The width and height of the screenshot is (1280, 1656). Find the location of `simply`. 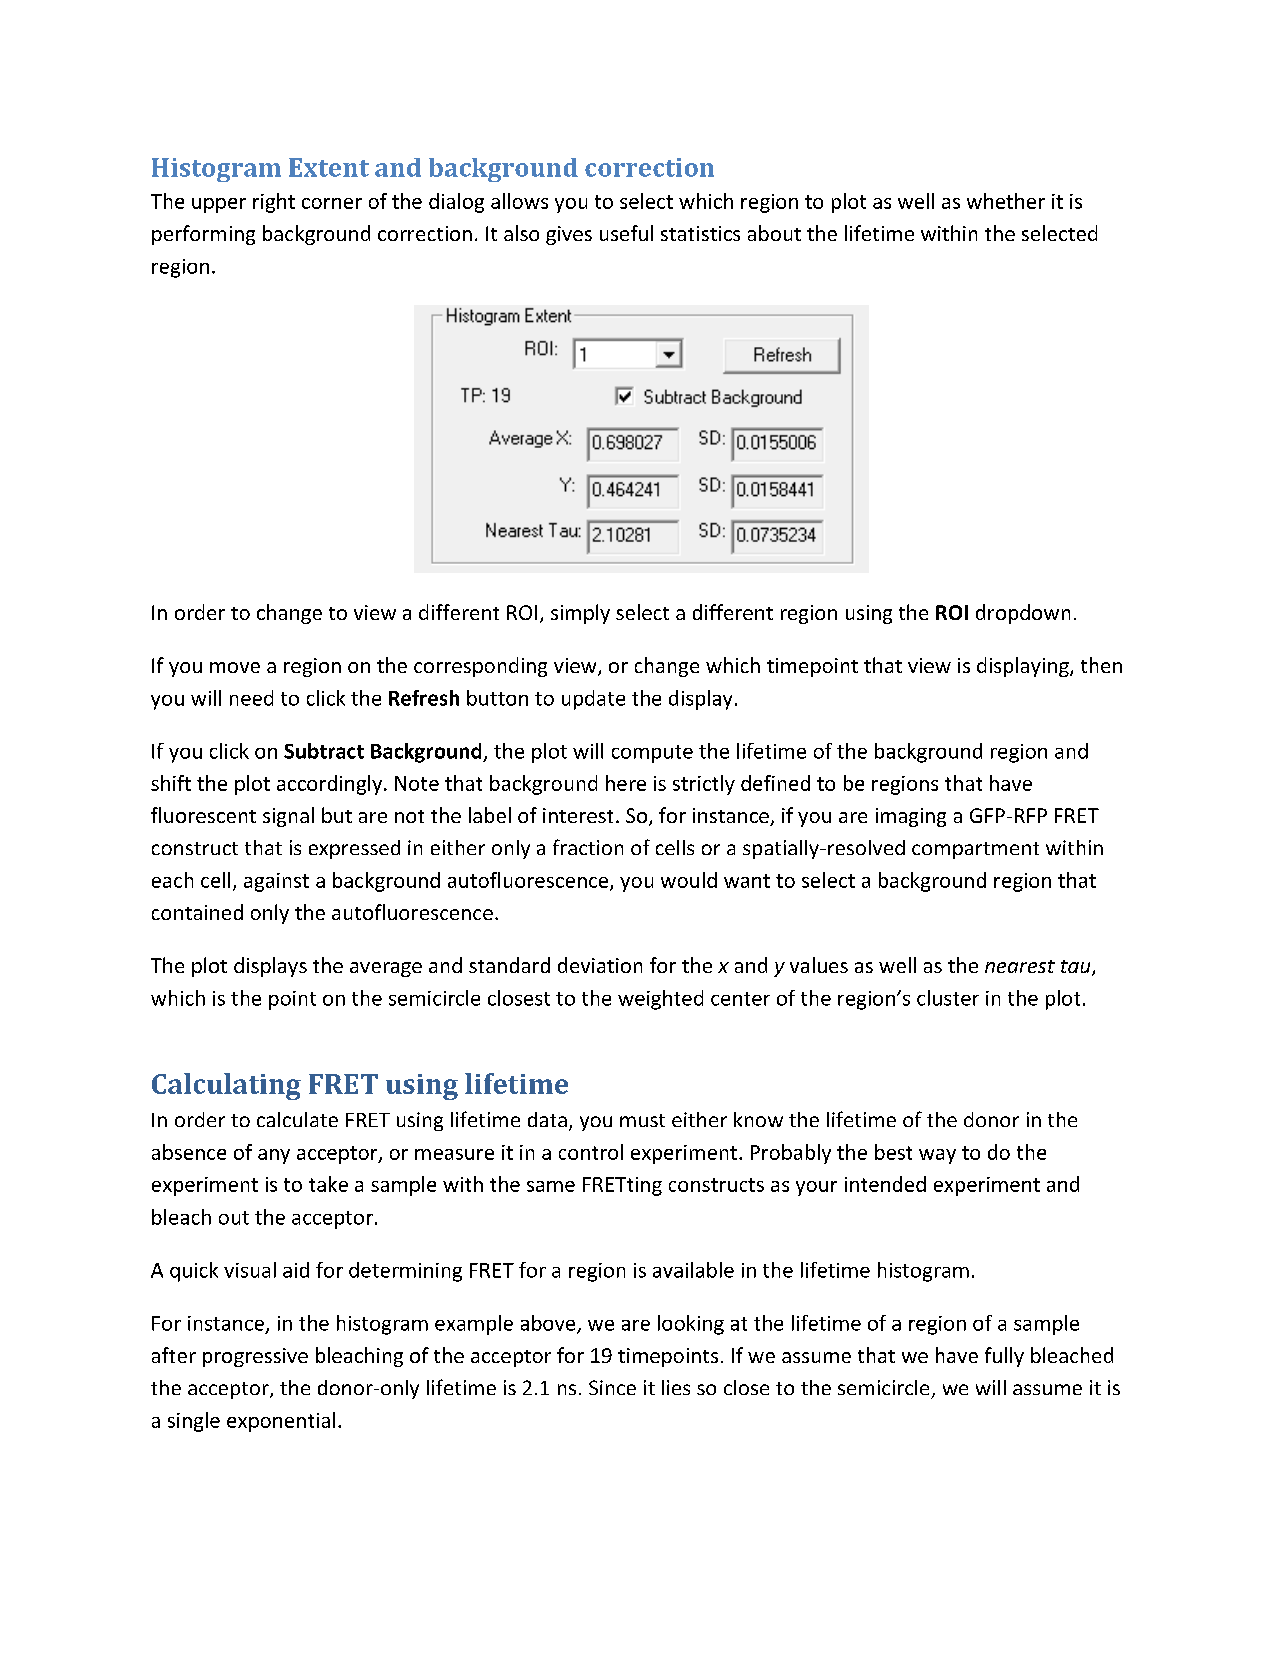

simply is located at coordinates (580, 614).
